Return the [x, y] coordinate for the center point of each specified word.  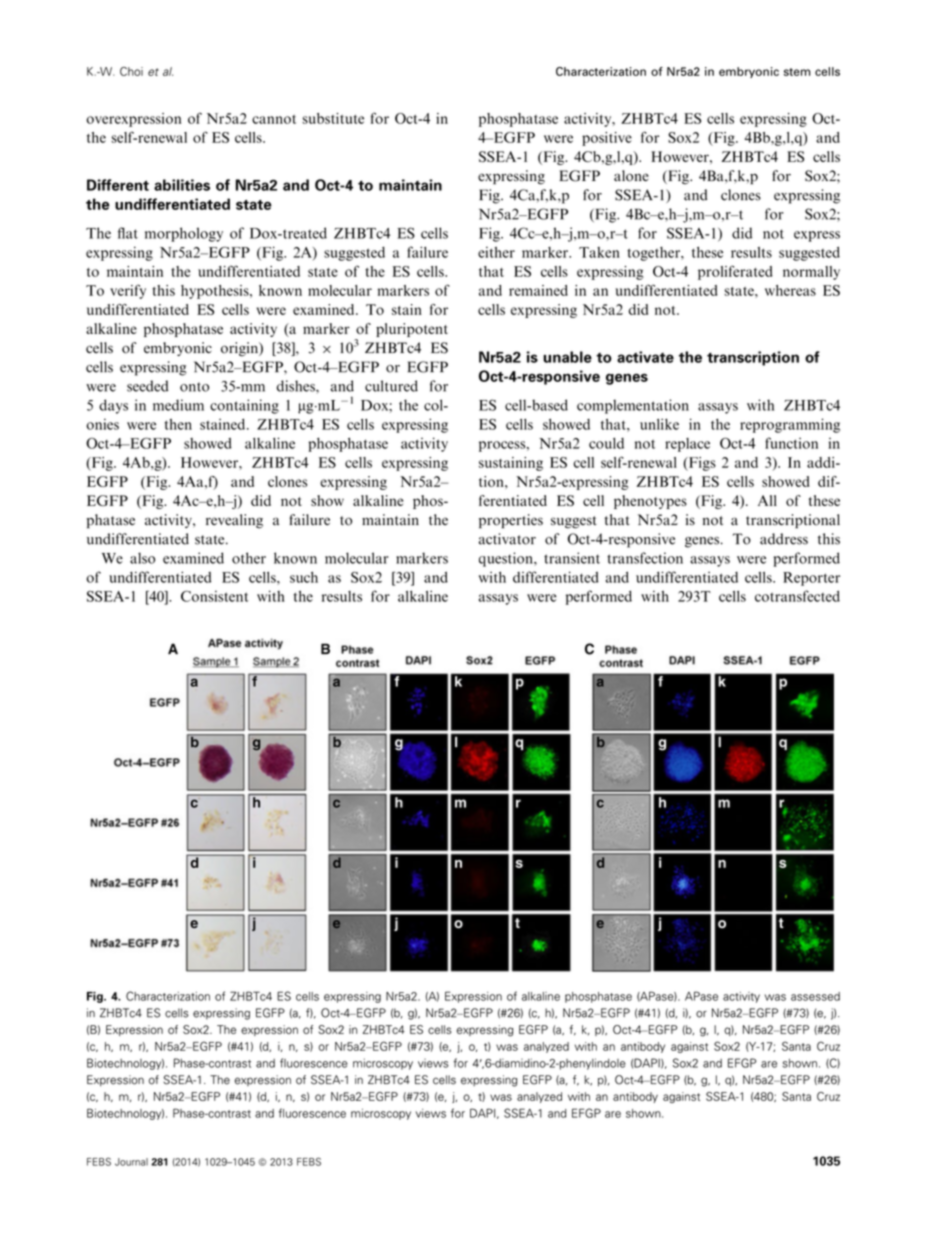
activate [645, 357]
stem [797, 72]
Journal [131, 1162]
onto [194, 387]
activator [507, 539]
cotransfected [797, 596]
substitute [333, 118]
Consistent [214, 596]
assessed [815, 996]
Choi [131, 71]
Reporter [811, 579]
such [304, 577]
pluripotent [412, 330]
